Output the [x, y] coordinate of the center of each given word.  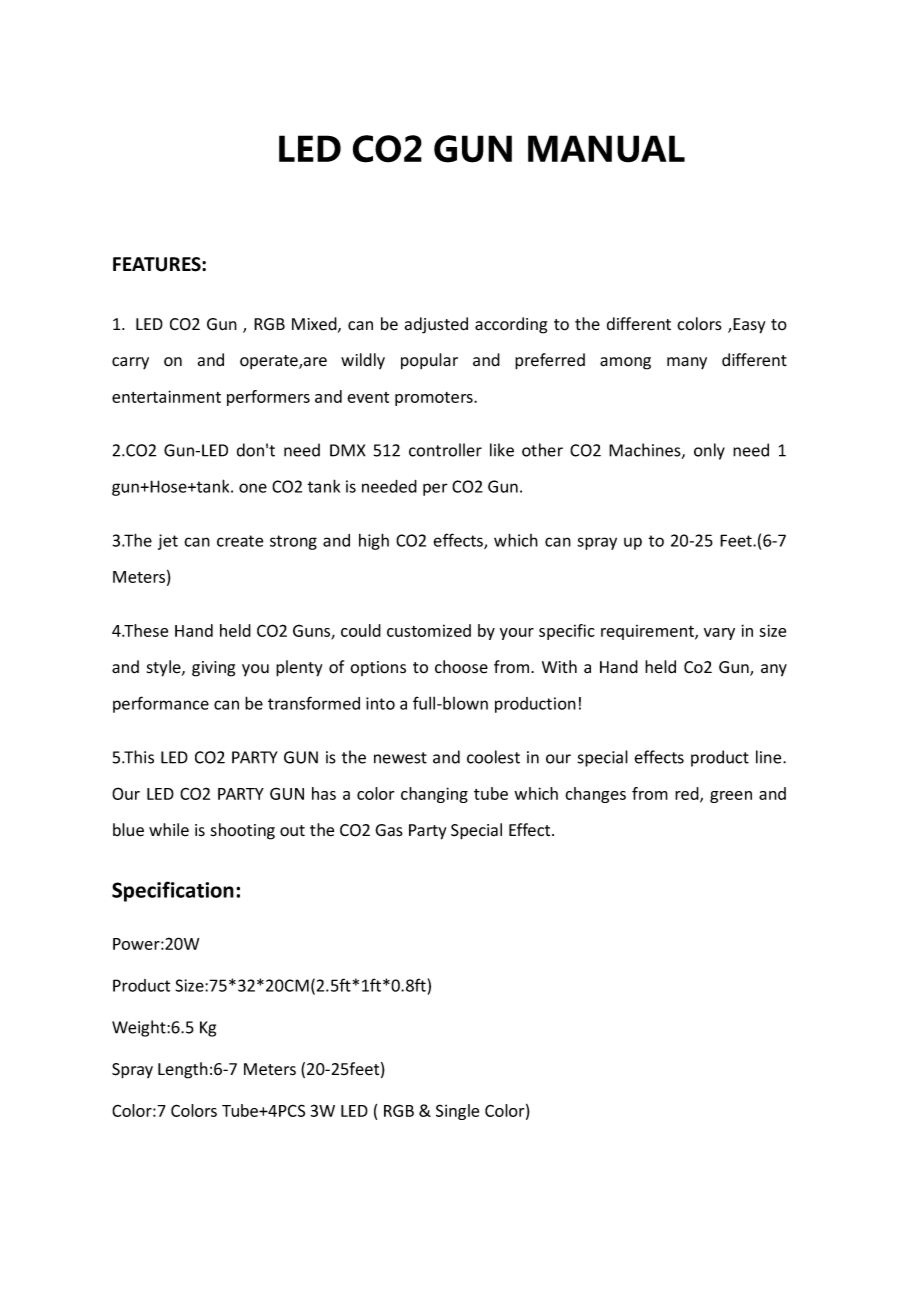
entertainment [166, 396]
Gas [389, 830]
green [731, 797]
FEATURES [158, 264]
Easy [749, 326]
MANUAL [606, 149]
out [292, 831]
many [687, 363]
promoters [435, 399]
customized [429, 630]
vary [719, 634]
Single [457, 1112]
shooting [243, 831]
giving [213, 669]
